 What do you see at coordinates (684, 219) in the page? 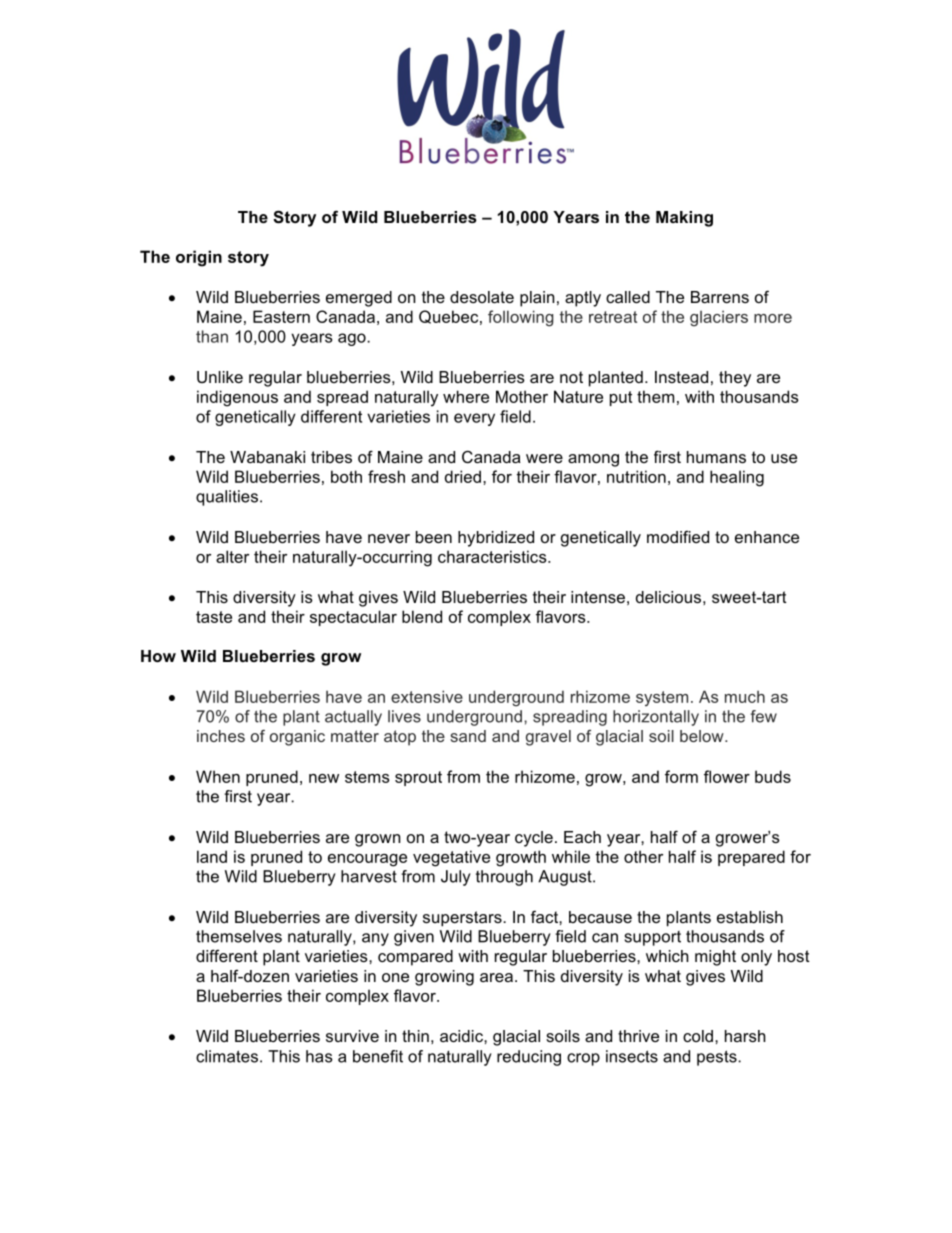
I see `Making` at bounding box center [684, 219].
